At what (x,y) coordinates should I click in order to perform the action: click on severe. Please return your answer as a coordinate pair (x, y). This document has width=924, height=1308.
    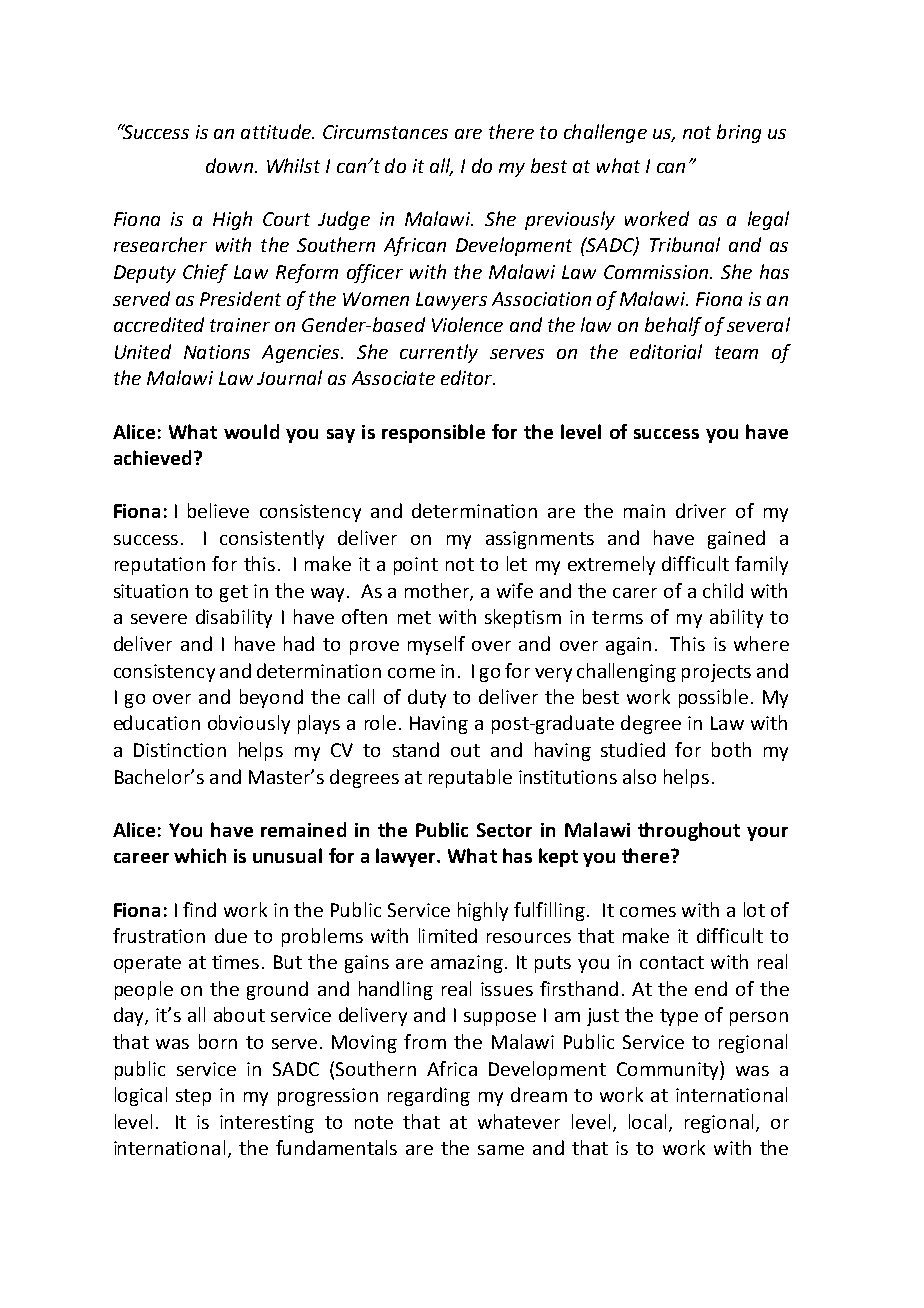
    Looking at the image, I should click on (159, 619).
